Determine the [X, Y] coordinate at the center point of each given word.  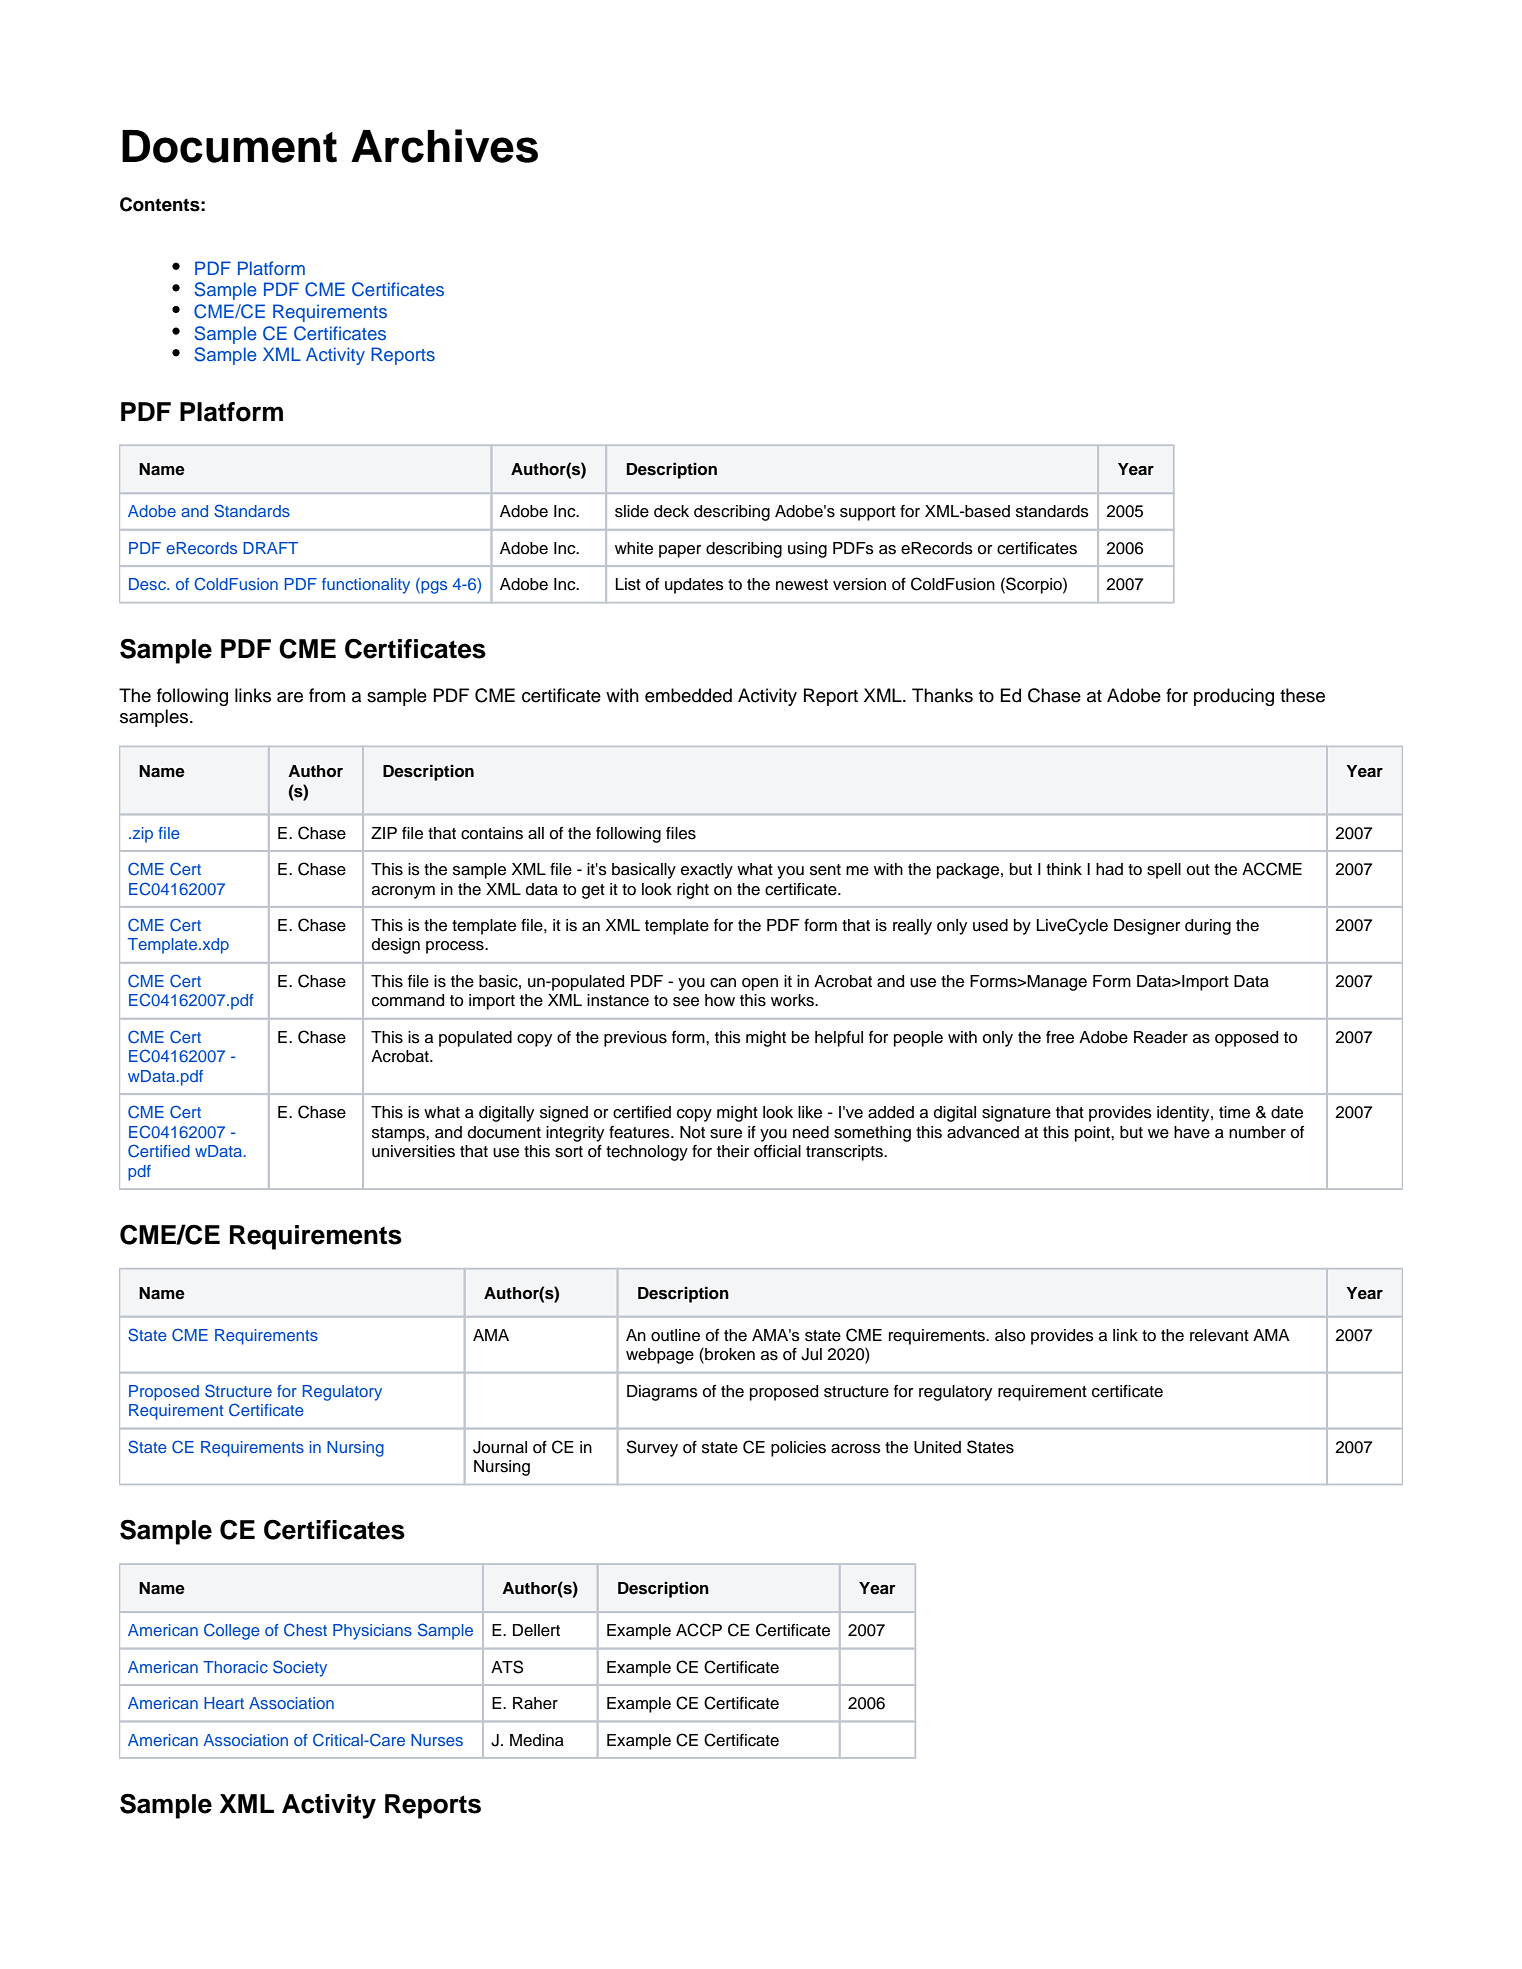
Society [300, 1668]
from [327, 695]
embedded [688, 695]
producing [1234, 697]
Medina [537, 1740]
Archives [444, 146]
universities [413, 1151]
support [868, 513]
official [777, 1151]
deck [671, 511]
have [1192, 1132]
